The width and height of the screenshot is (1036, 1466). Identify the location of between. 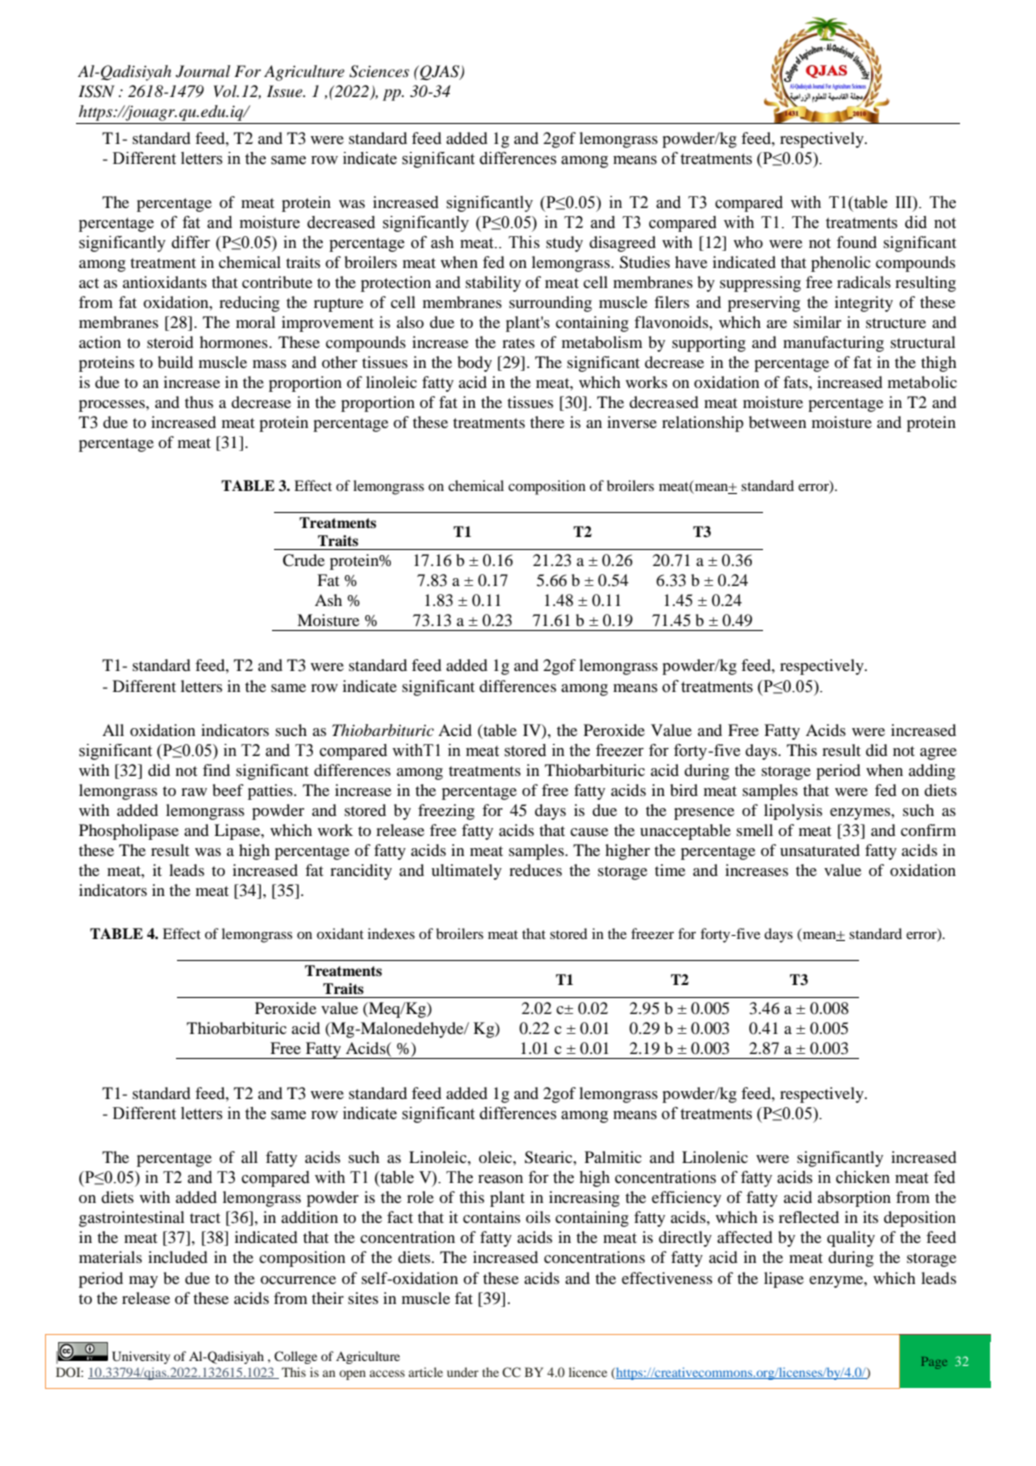
(777, 422).
